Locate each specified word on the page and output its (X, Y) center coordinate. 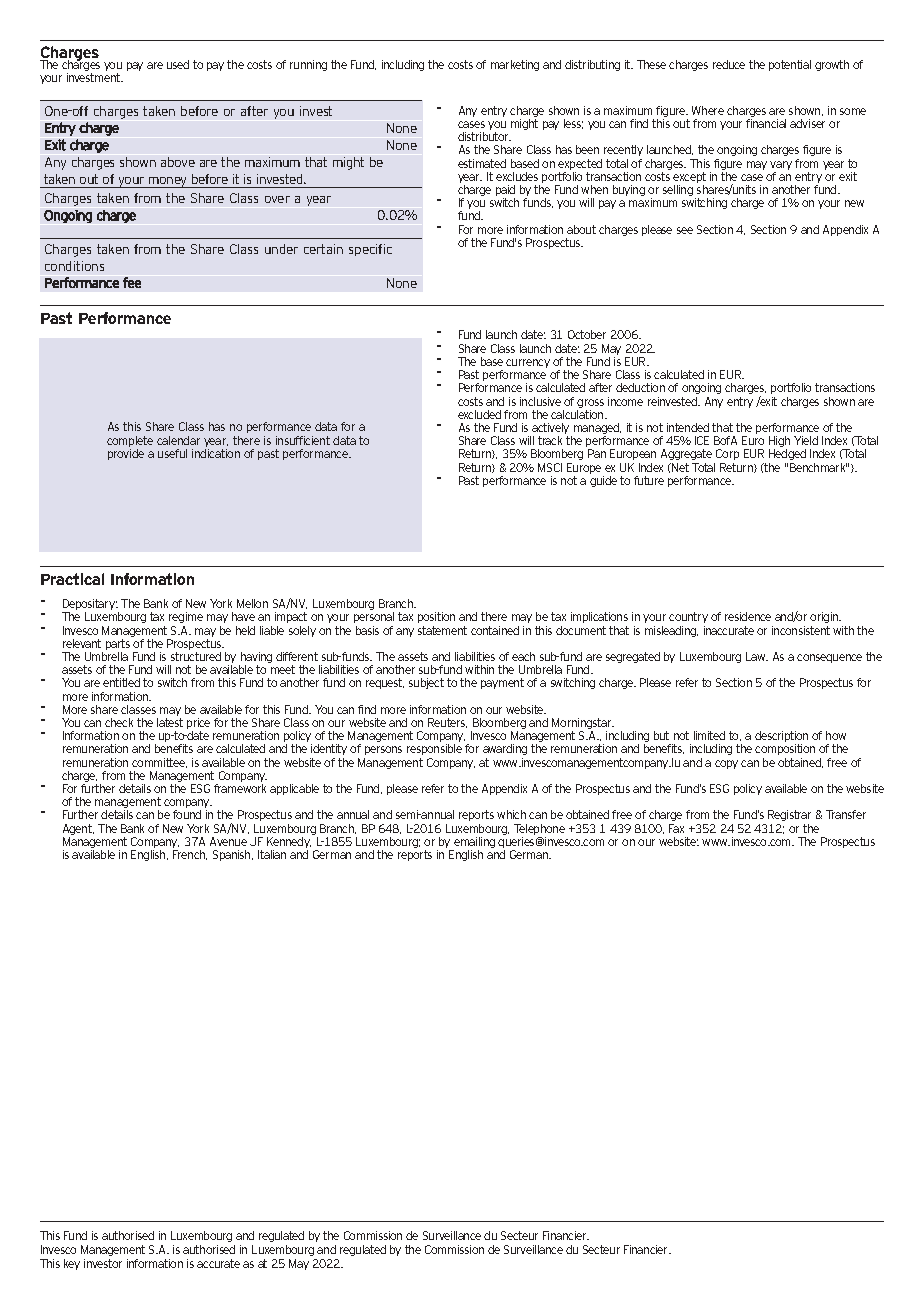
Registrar (789, 815)
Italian (272, 854)
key (72, 1264)
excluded (479, 414)
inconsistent (801, 630)
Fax (676, 828)
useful (172, 453)
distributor (484, 136)
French (190, 855)
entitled (121, 682)
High (779, 443)
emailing (473, 844)
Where (708, 110)
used (178, 64)
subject (426, 683)
